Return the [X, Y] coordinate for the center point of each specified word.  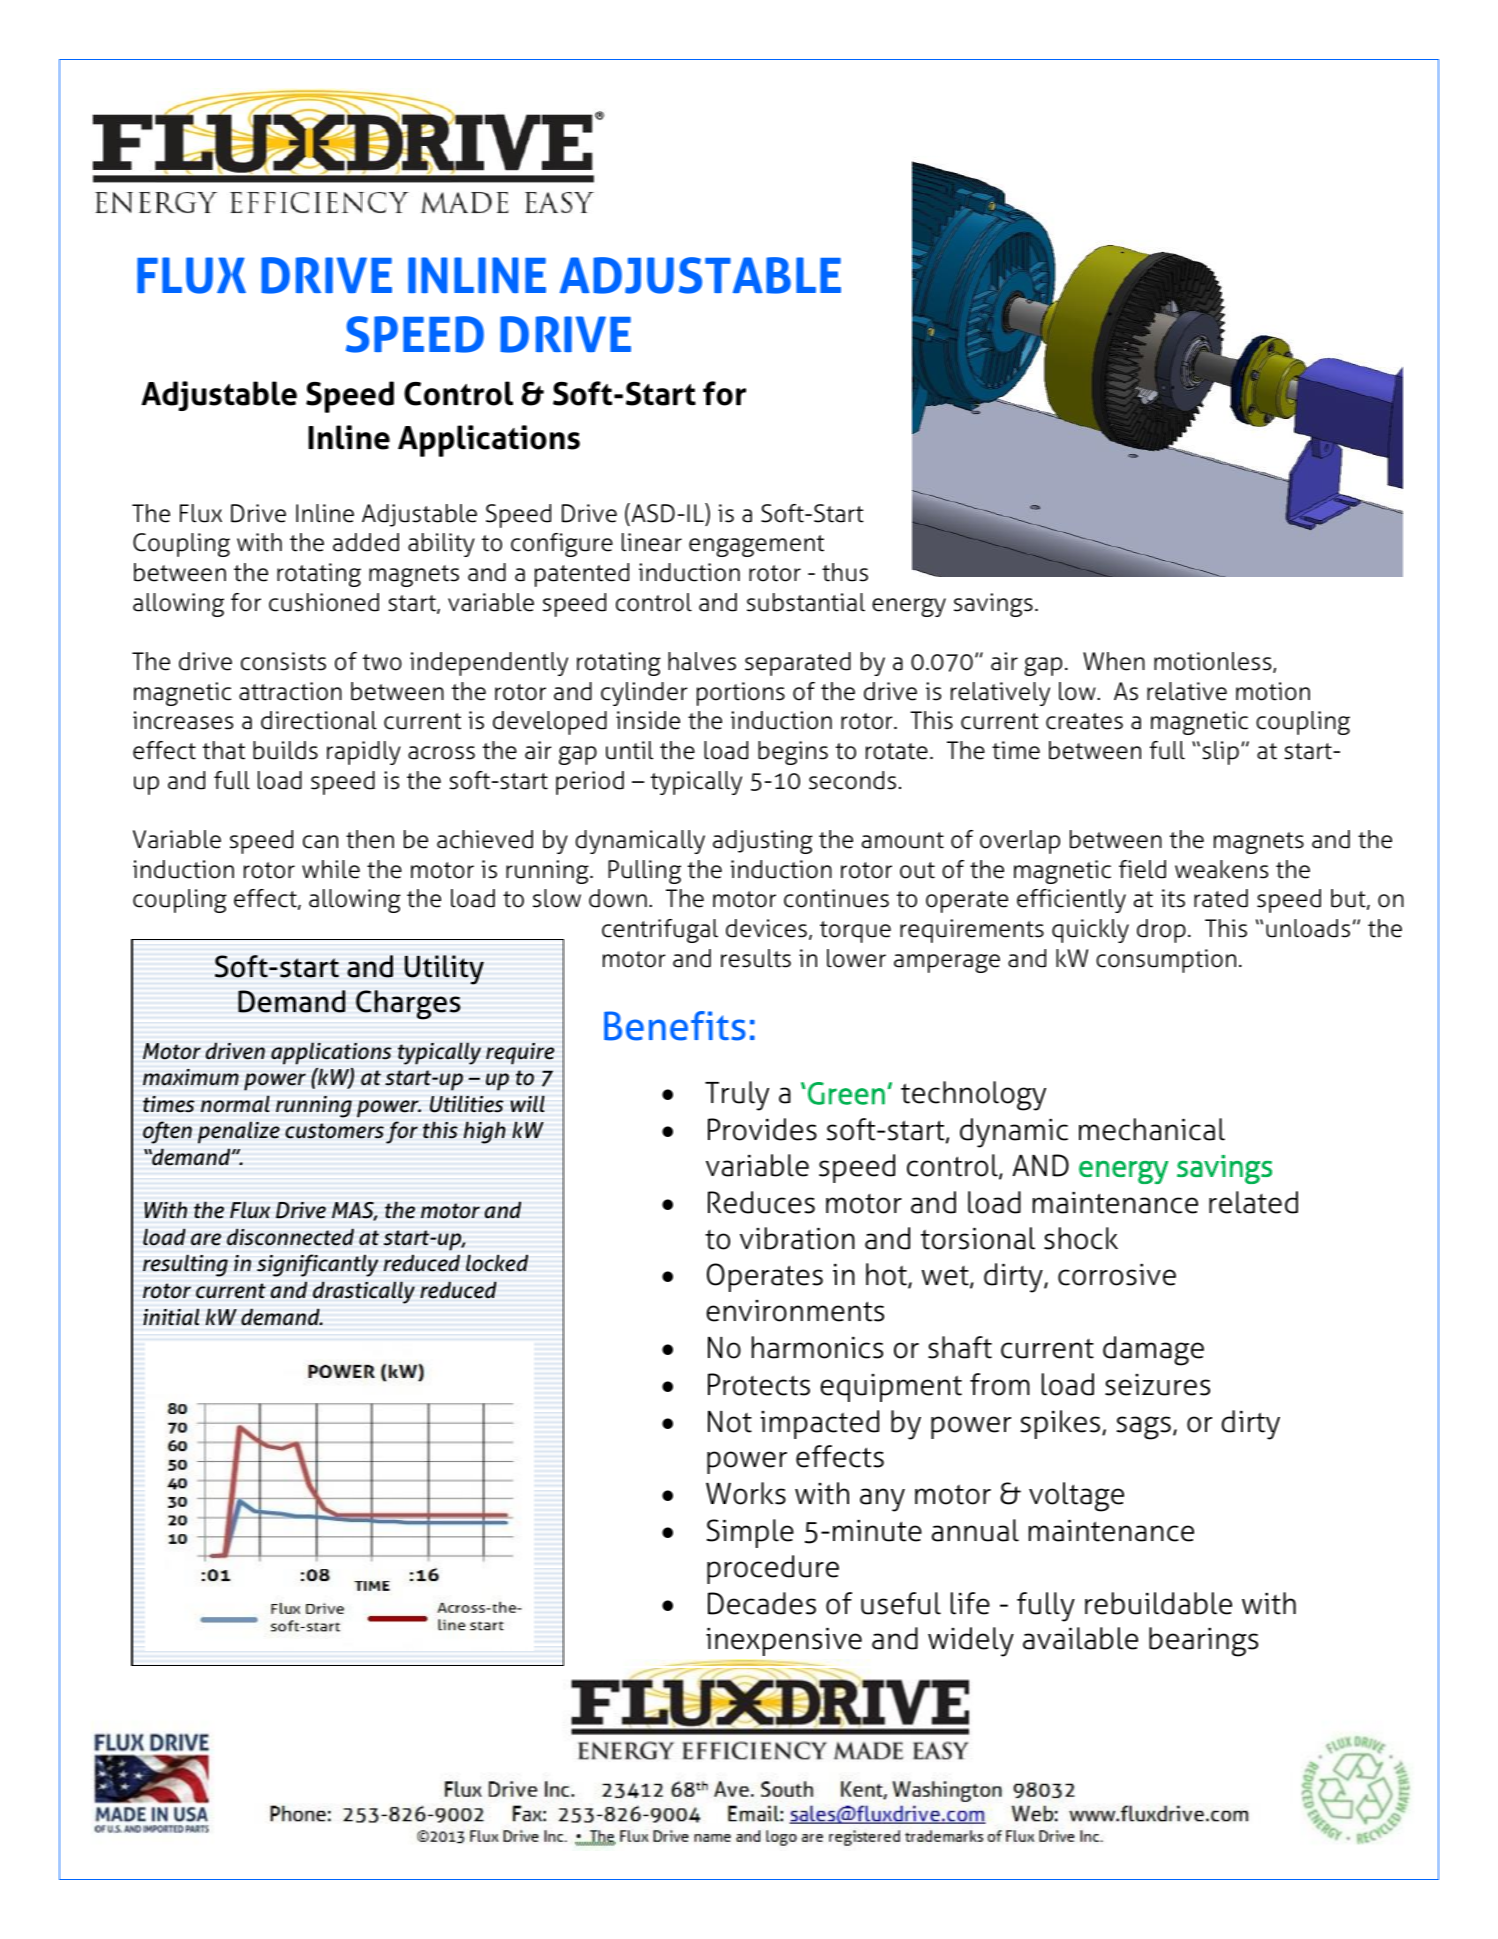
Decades [762, 1603]
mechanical [1152, 1129]
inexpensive [784, 1642]
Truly [737, 1096]
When [1114, 661]
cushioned [324, 602]
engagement [756, 546]
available [1080, 1638]
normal [235, 1104]
